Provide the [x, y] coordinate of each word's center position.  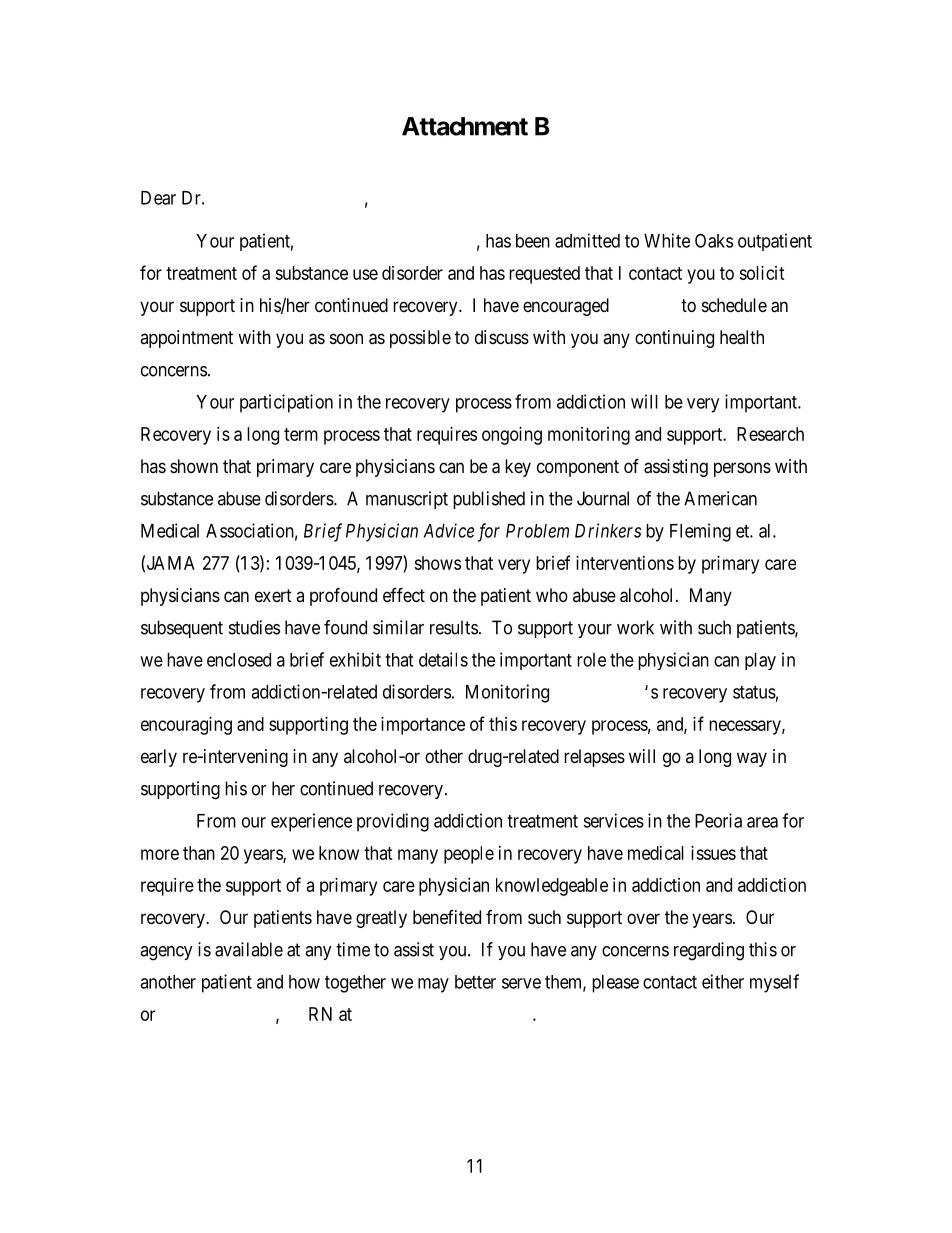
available [249, 949]
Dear [158, 198]
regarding [709, 951]
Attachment [465, 126]
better [475, 982]
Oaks [714, 240]
